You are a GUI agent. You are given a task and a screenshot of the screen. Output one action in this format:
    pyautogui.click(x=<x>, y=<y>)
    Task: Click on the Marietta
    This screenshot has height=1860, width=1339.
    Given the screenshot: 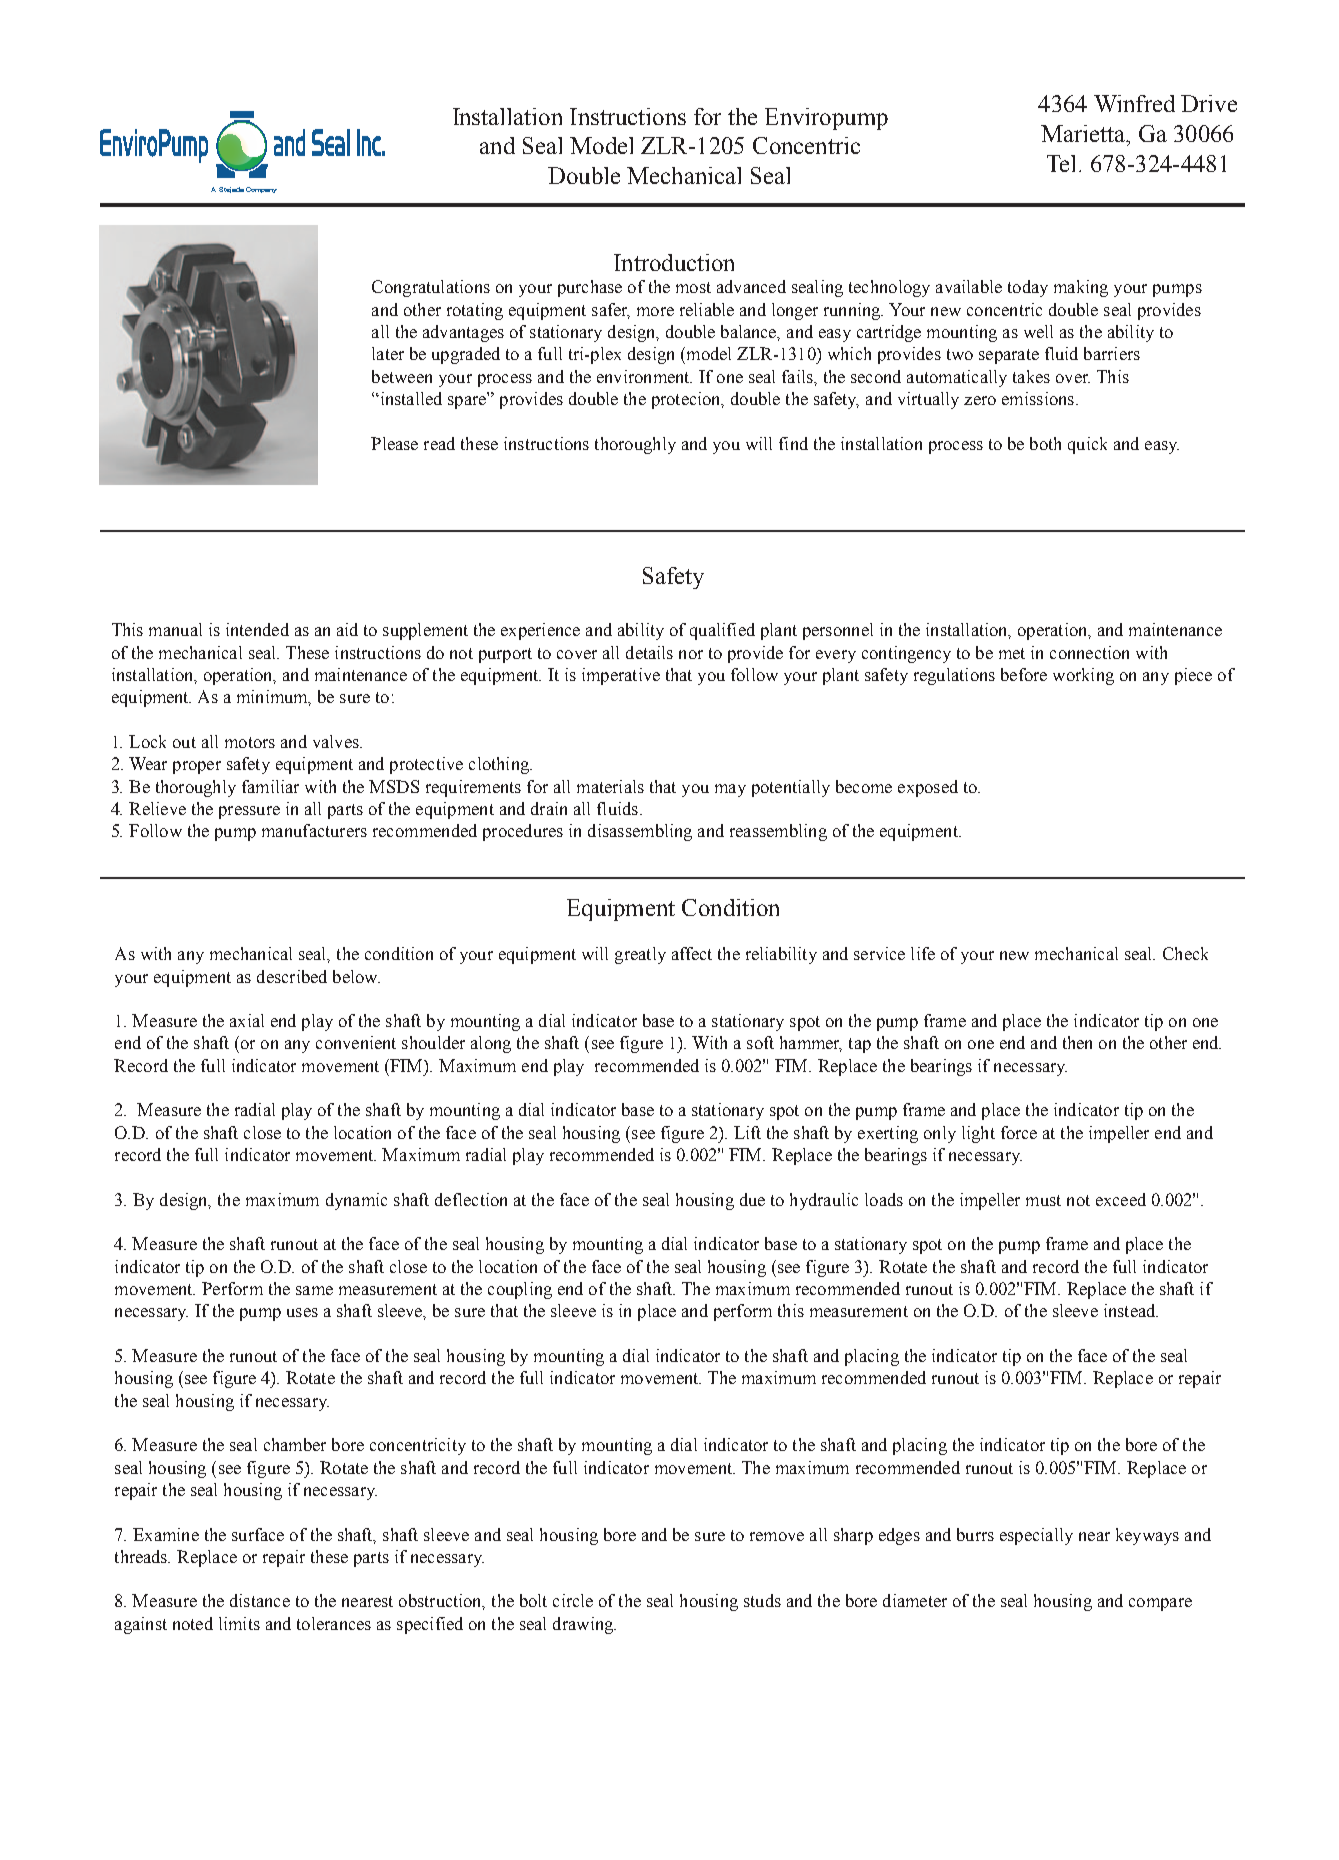 What is the action you would take?
    pyautogui.click(x=1084, y=133)
